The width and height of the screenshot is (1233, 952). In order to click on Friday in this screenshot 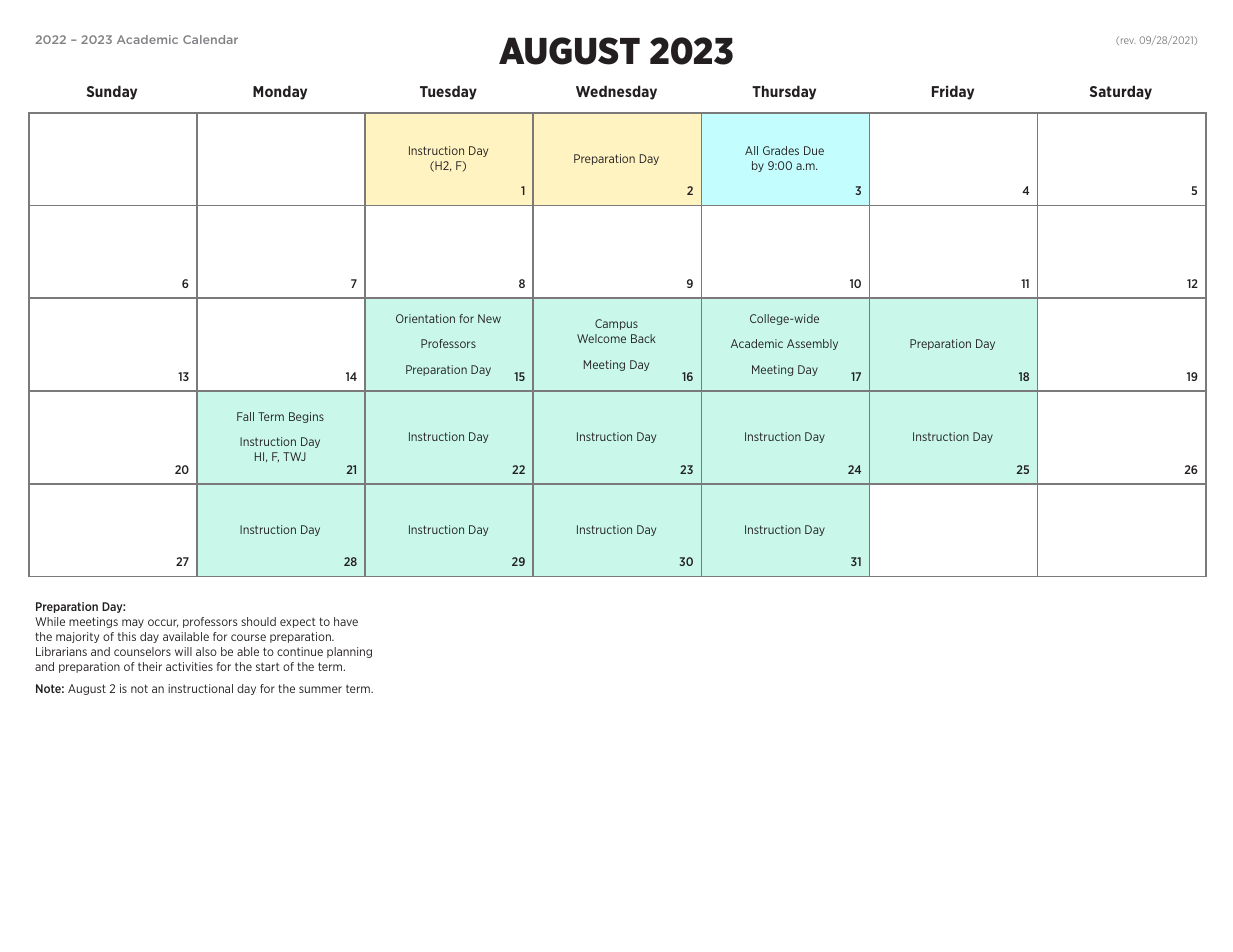, I will do `click(953, 93)`.
